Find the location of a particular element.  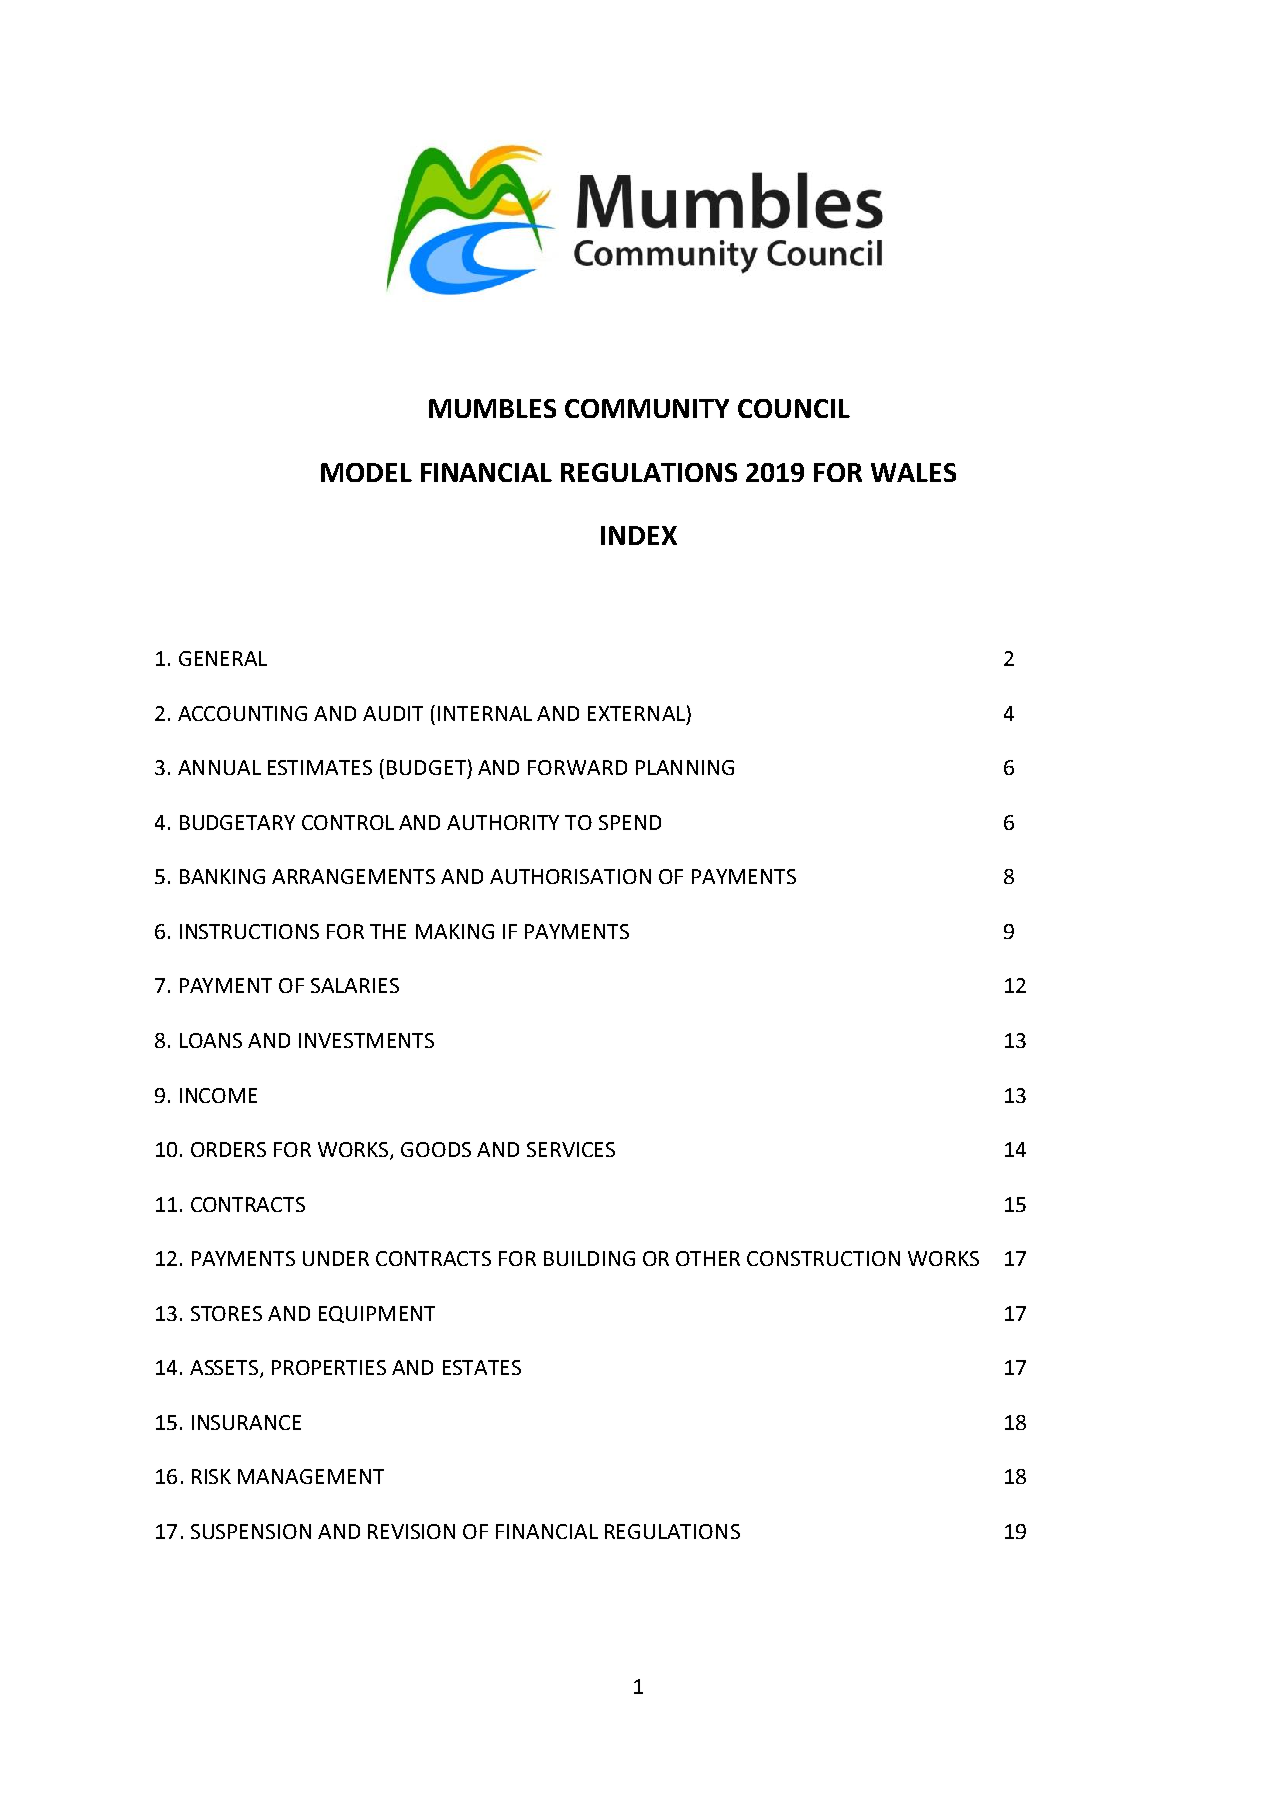

COUNCIL is located at coordinates (794, 408).
